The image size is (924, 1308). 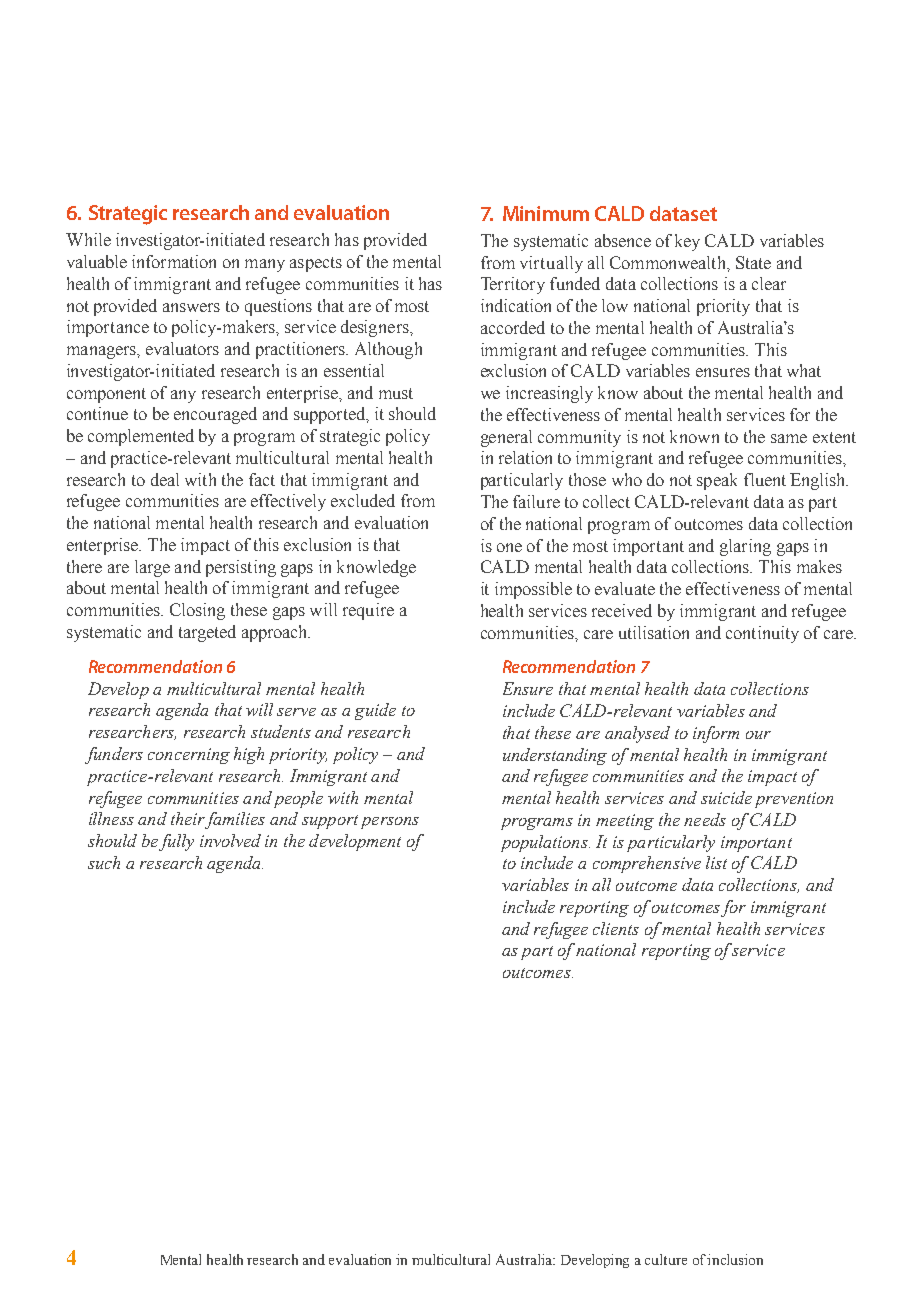 What do you see at coordinates (716, 862) in the image?
I see `list` at bounding box center [716, 862].
